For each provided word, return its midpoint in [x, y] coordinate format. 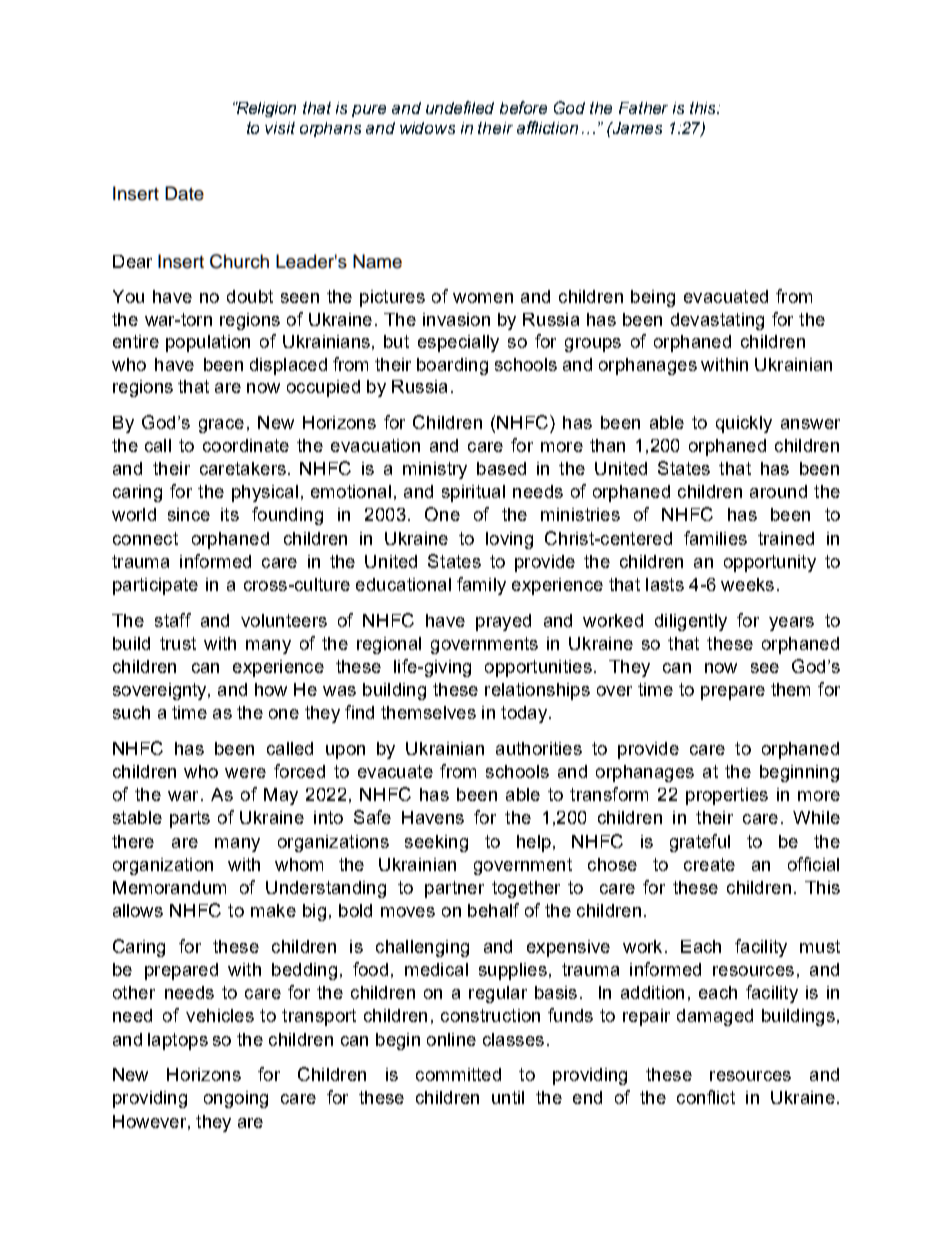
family [481, 586]
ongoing [236, 1099]
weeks [747, 584]
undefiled [460, 107]
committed [458, 1074]
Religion [266, 109]
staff [173, 620]
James [636, 128]
